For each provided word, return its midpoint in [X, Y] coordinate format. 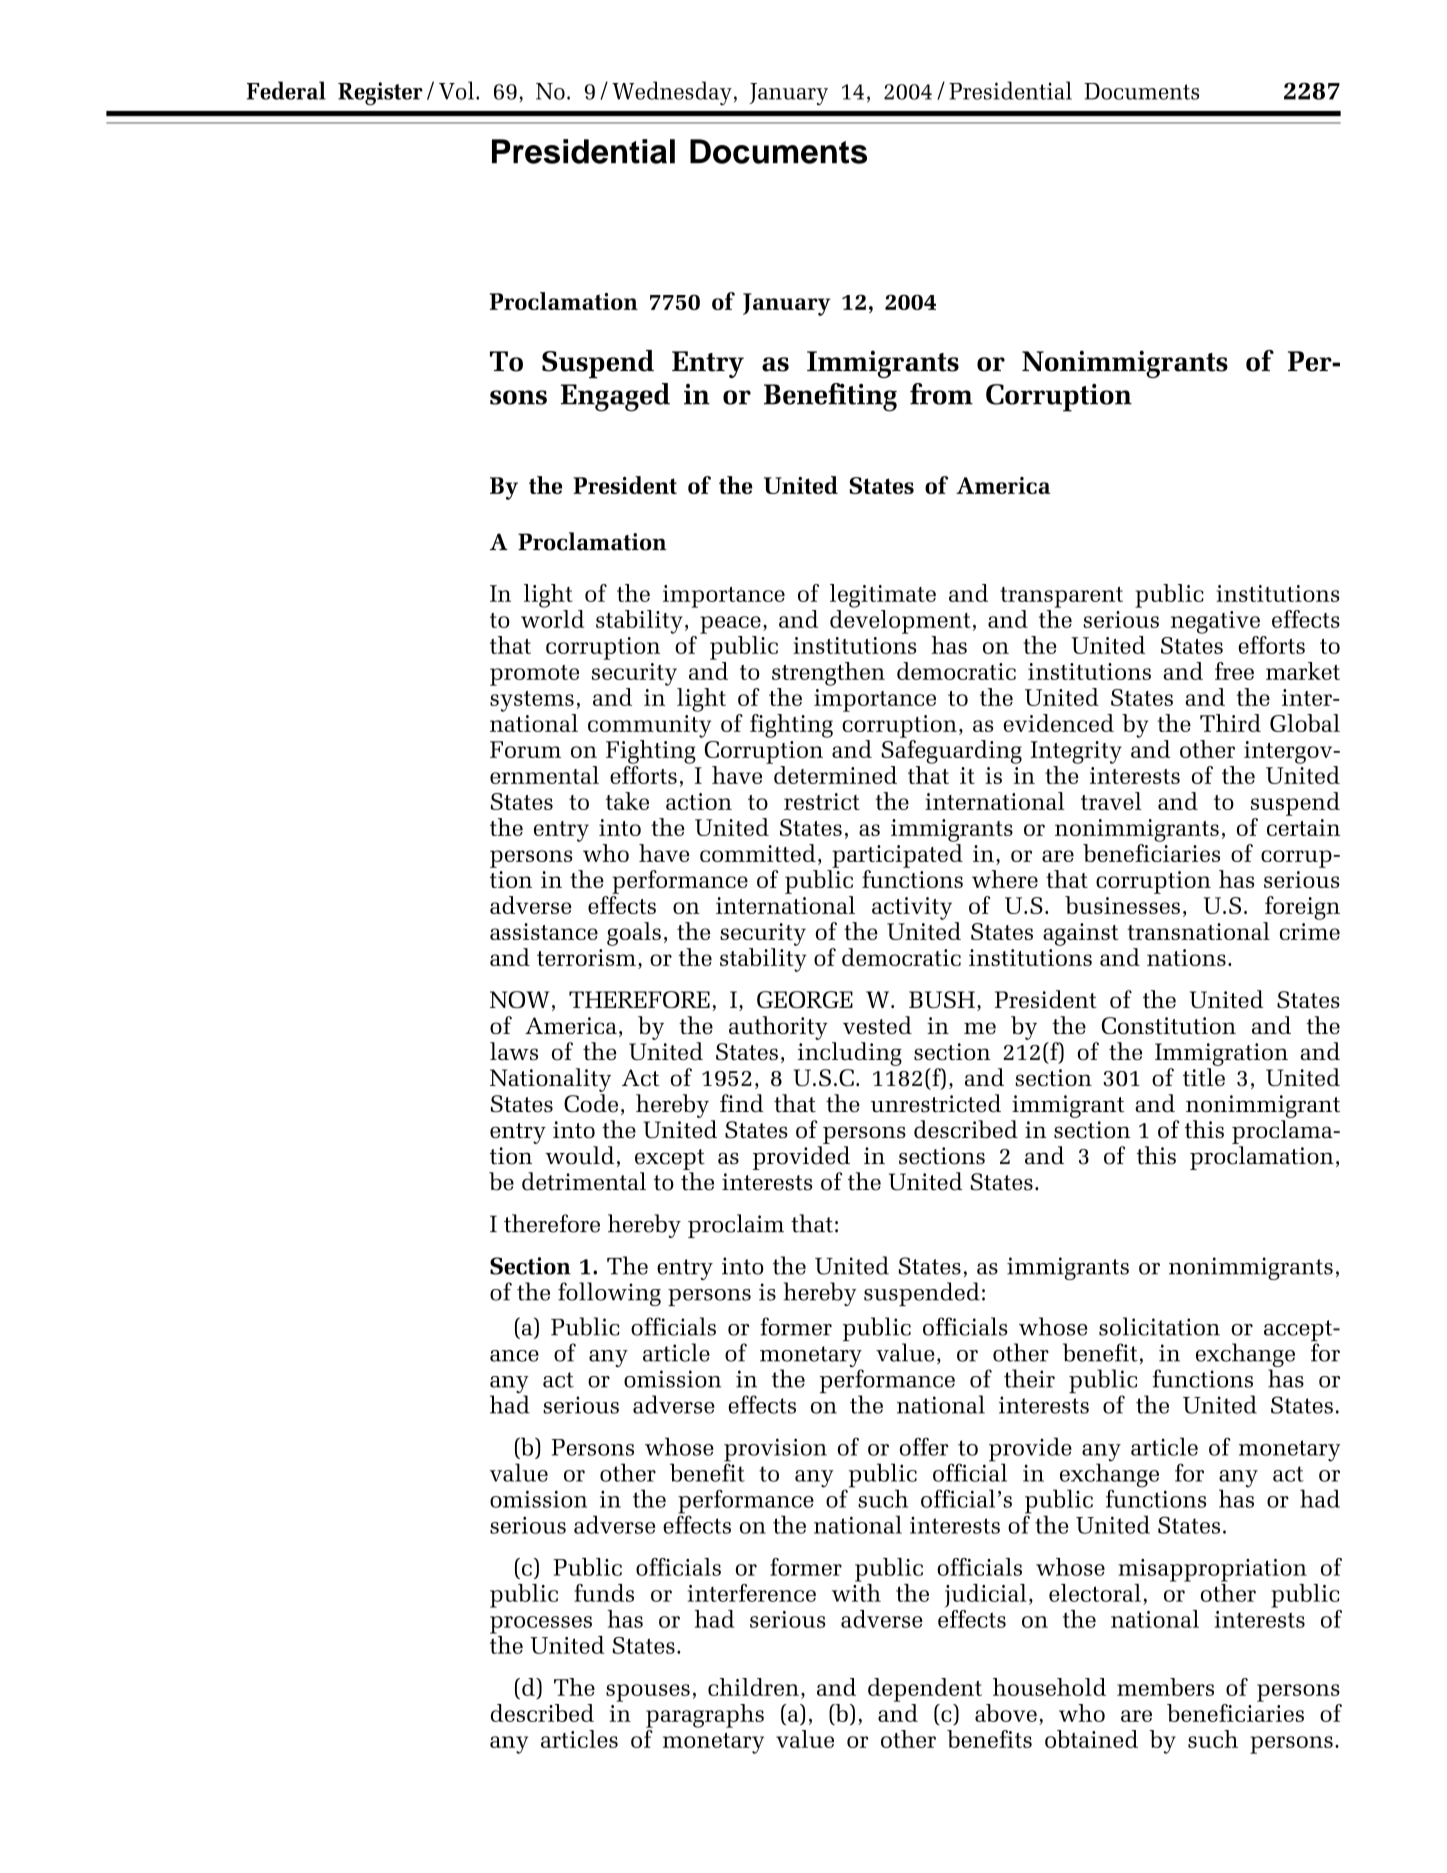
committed [758, 853]
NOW [519, 999]
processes [541, 1625]
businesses [1122, 905]
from [941, 394]
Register [380, 94]
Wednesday [672, 93]
